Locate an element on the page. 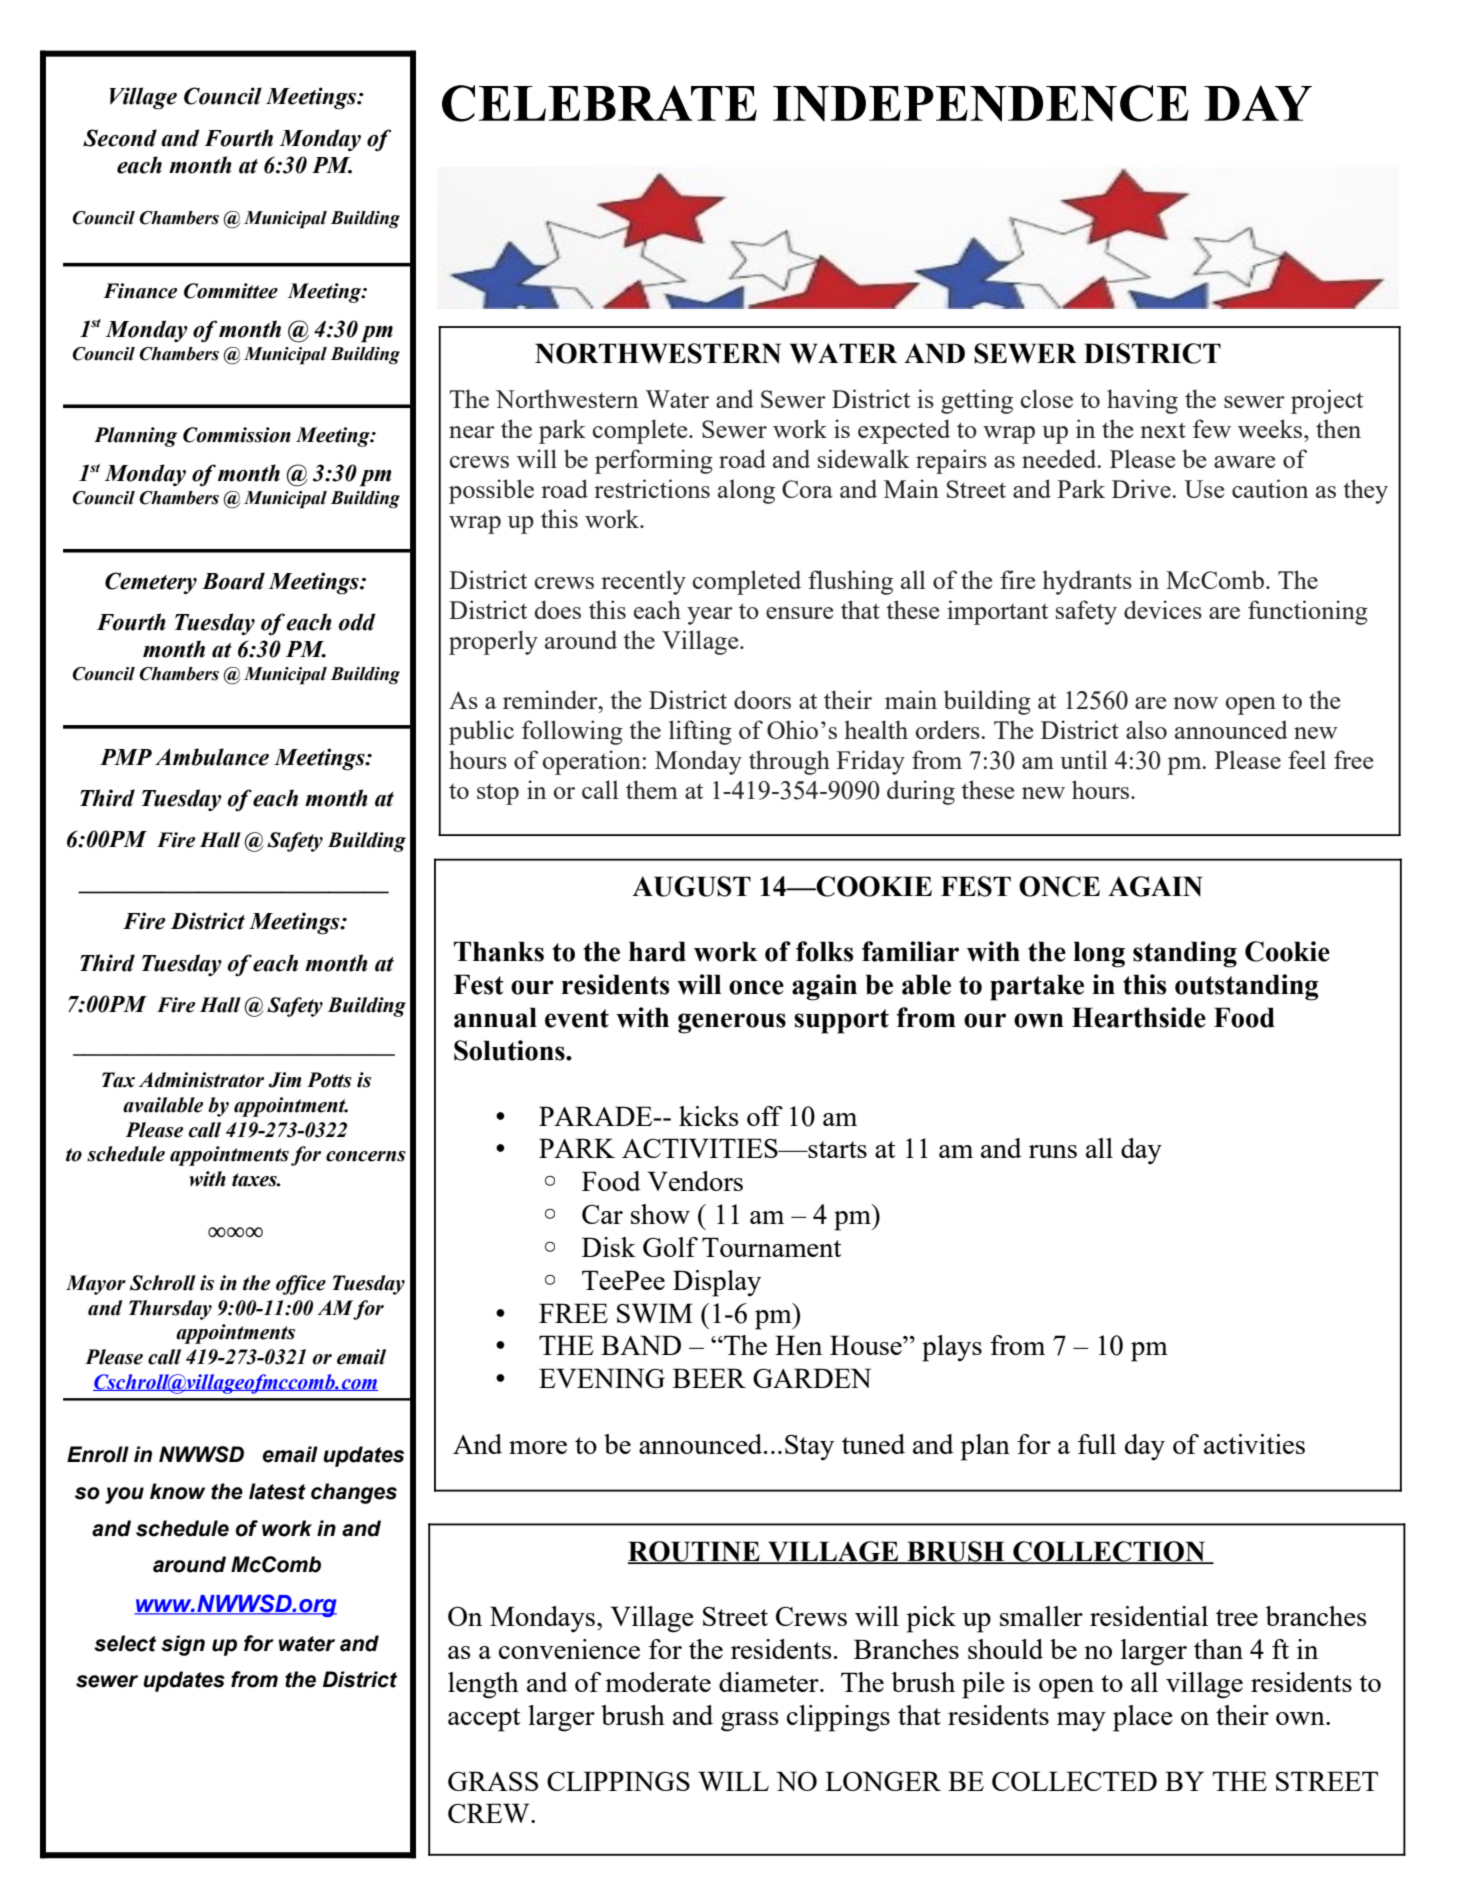 This page has height=1885, width=1457. hard is located at coordinates (657, 951).
